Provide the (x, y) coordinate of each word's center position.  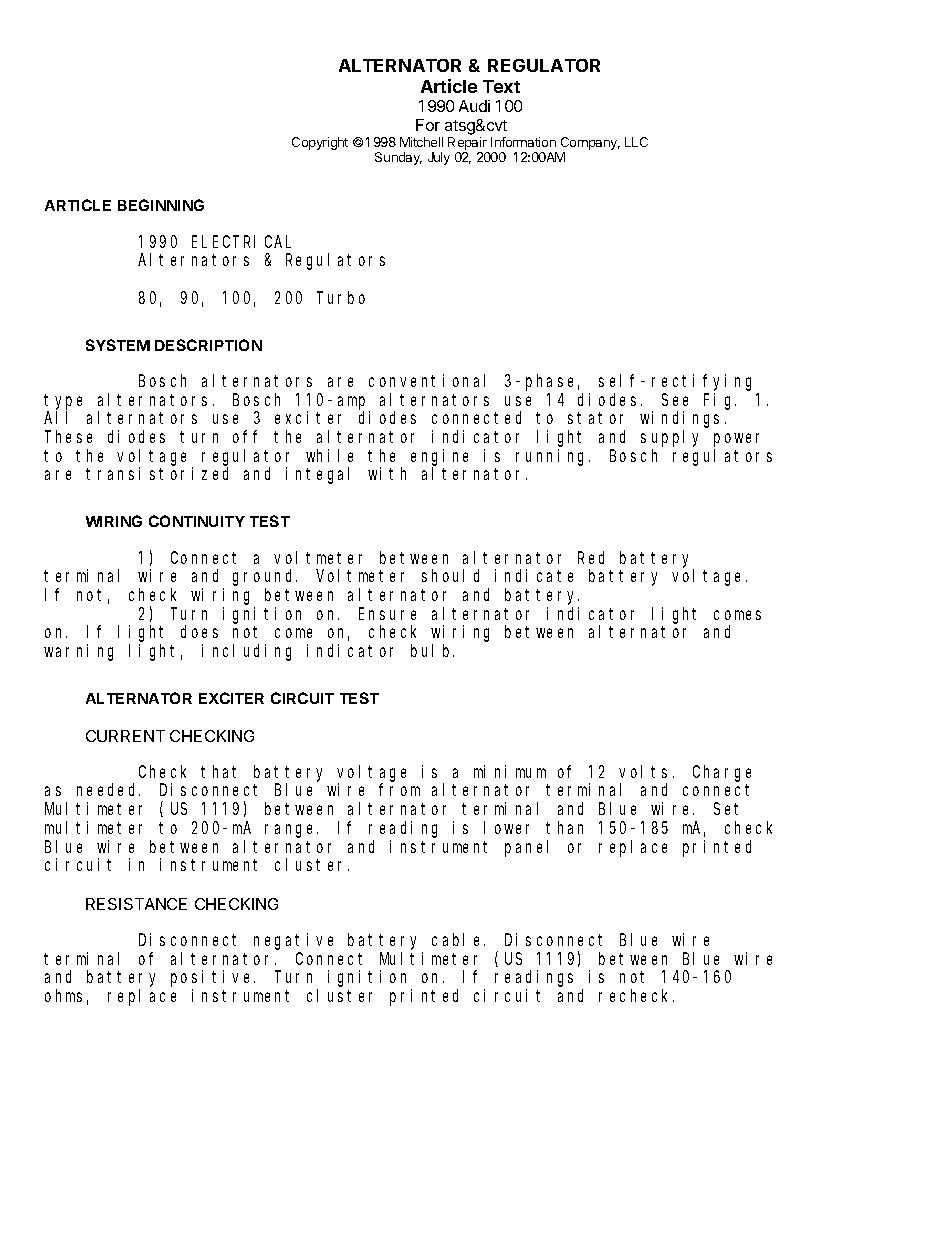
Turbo (341, 297)
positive (213, 978)
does (199, 631)
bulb (432, 650)
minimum (510, 771)
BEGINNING (161, 205)
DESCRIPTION (208, 345)
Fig (720, 401)
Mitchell (421, 142)
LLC (636, 142)
